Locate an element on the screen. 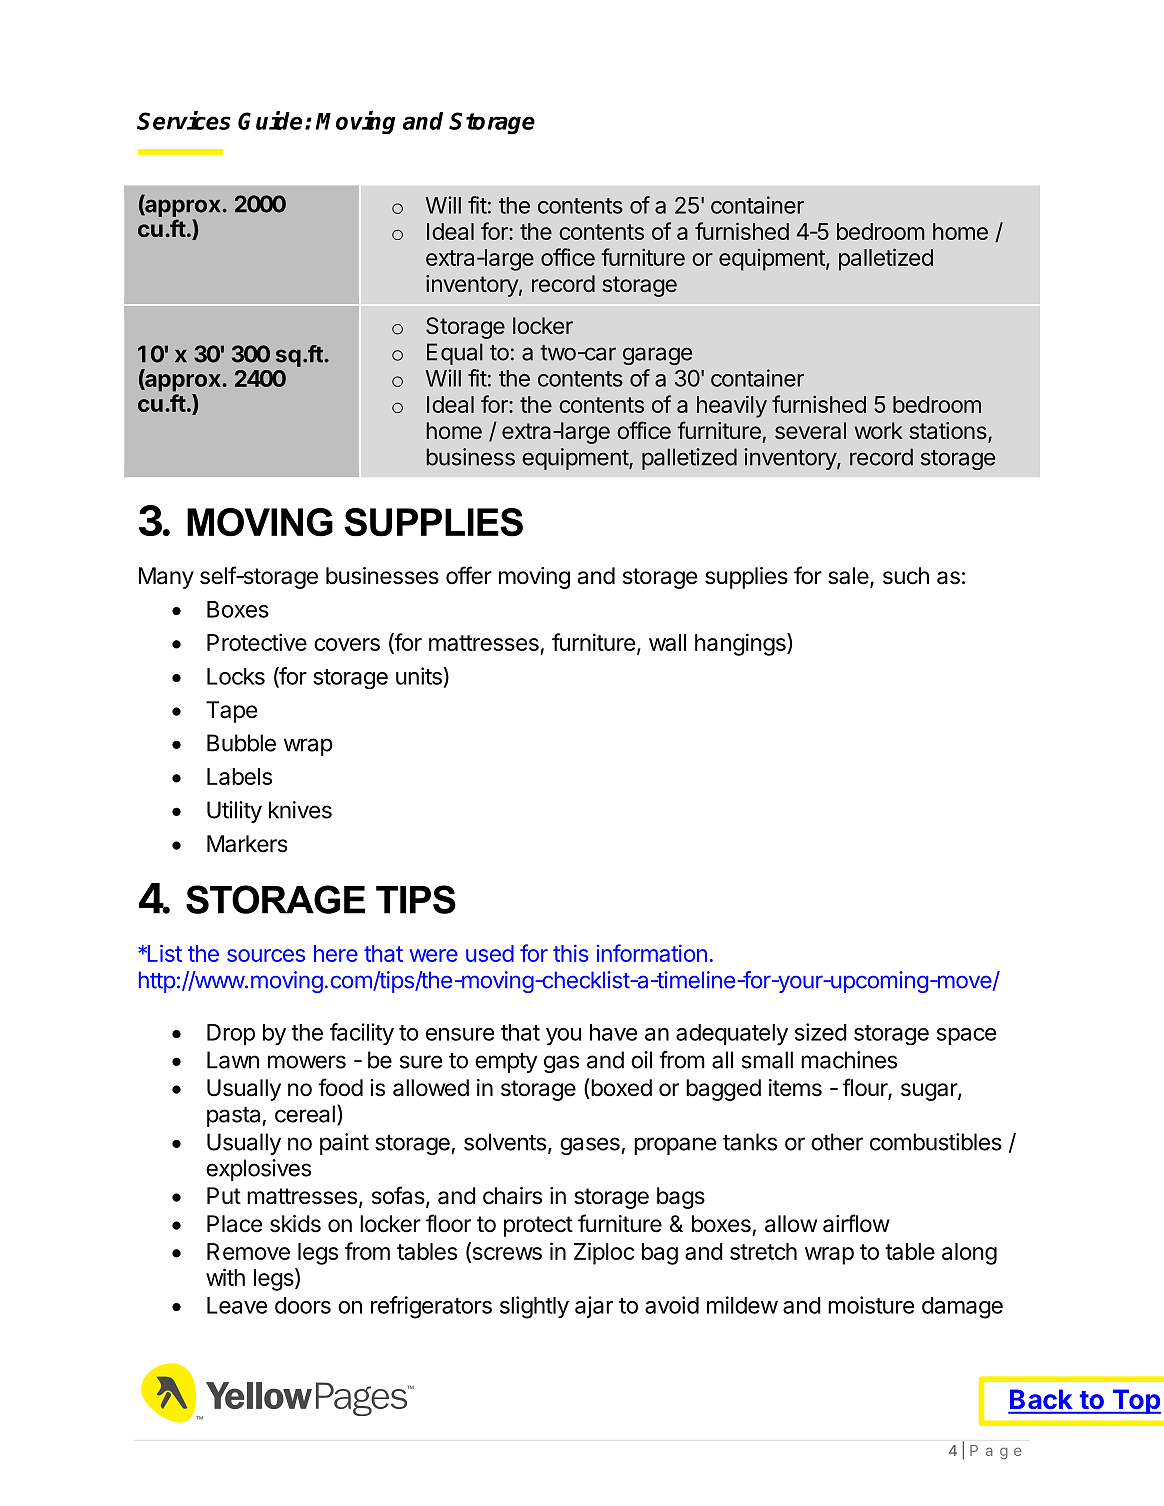 Image resolution: width=1164 pixels, height=1506 pixels. Labels is located at coordinates (239, 776).
